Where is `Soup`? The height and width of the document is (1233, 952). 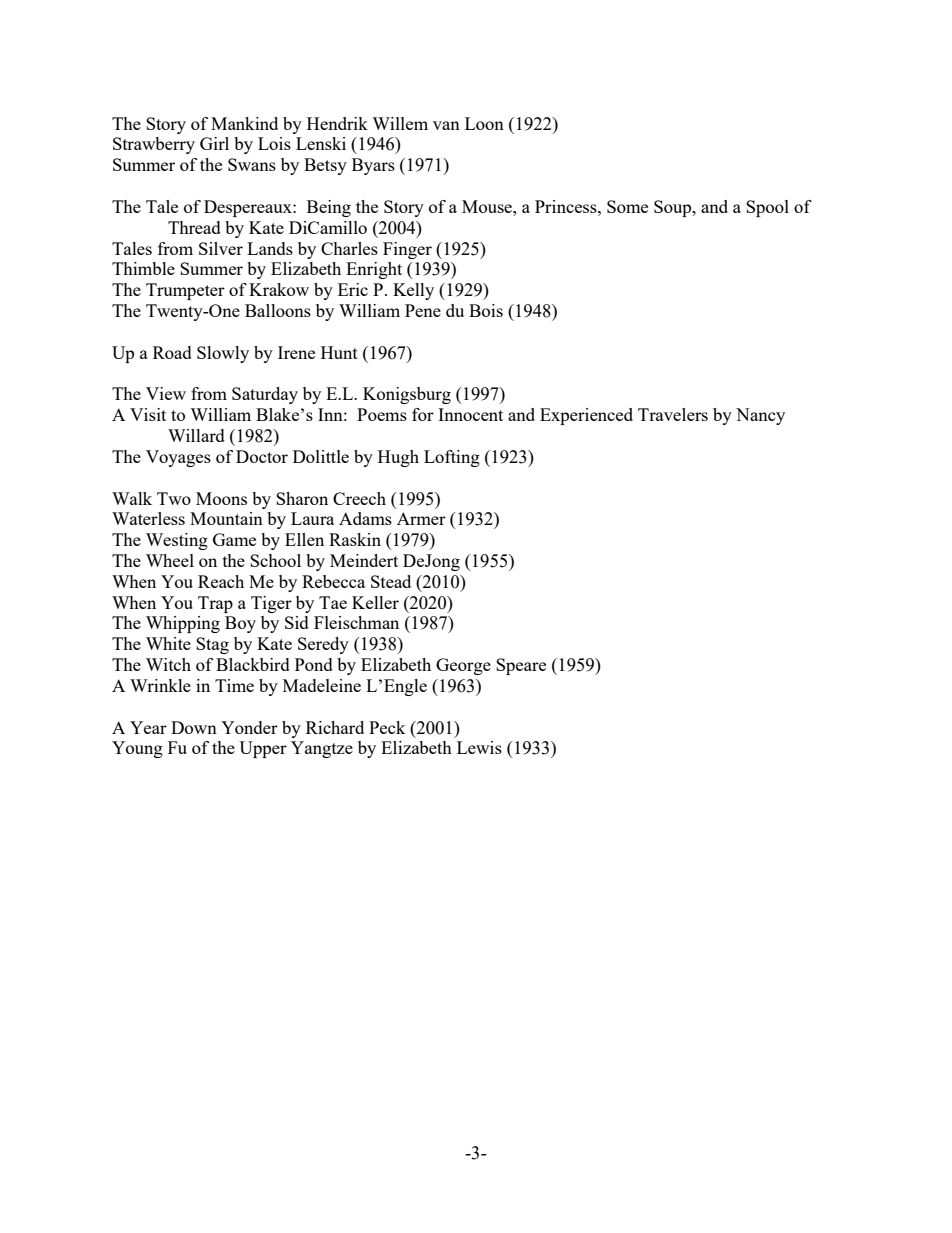 Soup is located at coordinates (674, 208).
